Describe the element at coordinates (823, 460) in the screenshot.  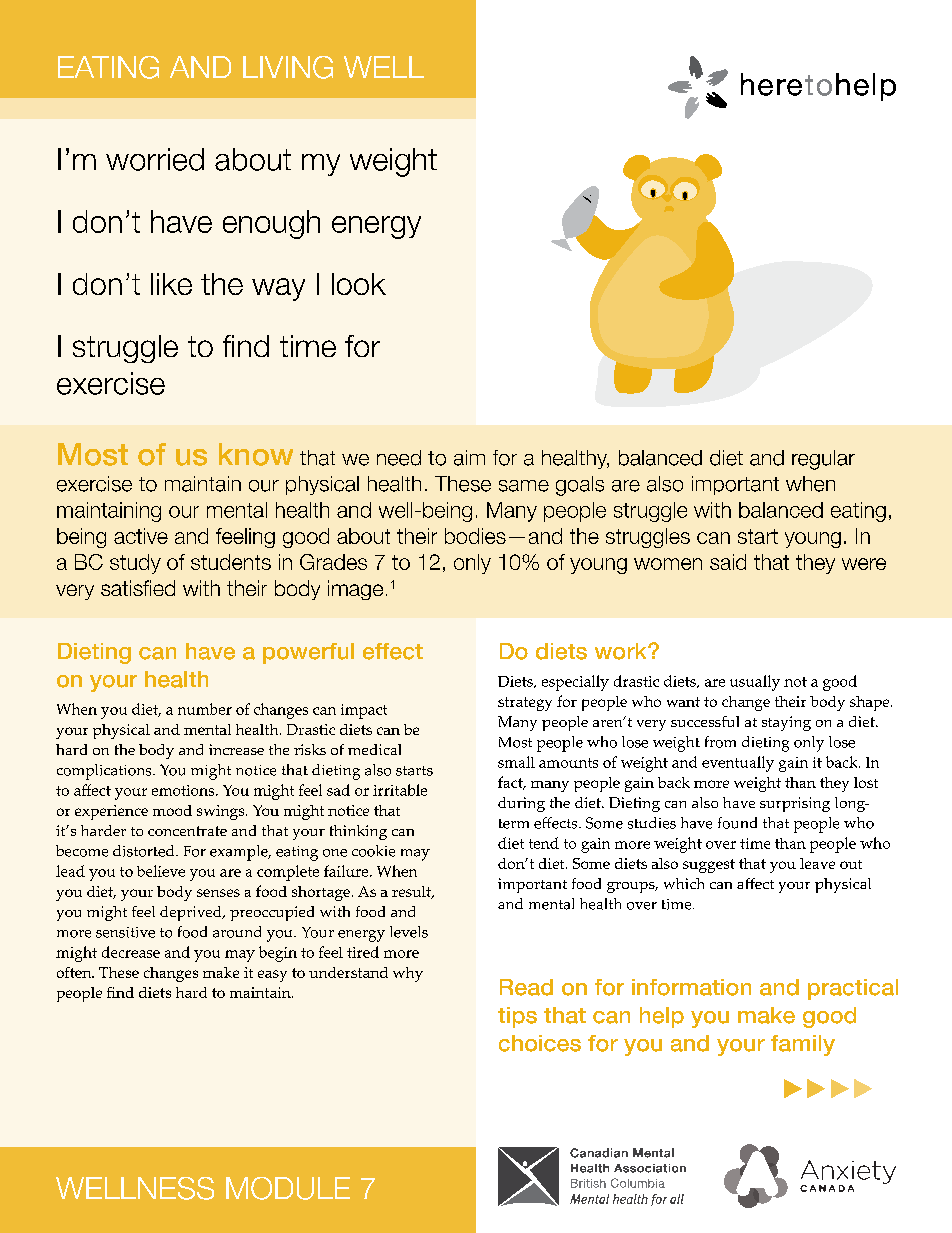
I see `regular` at that location.
